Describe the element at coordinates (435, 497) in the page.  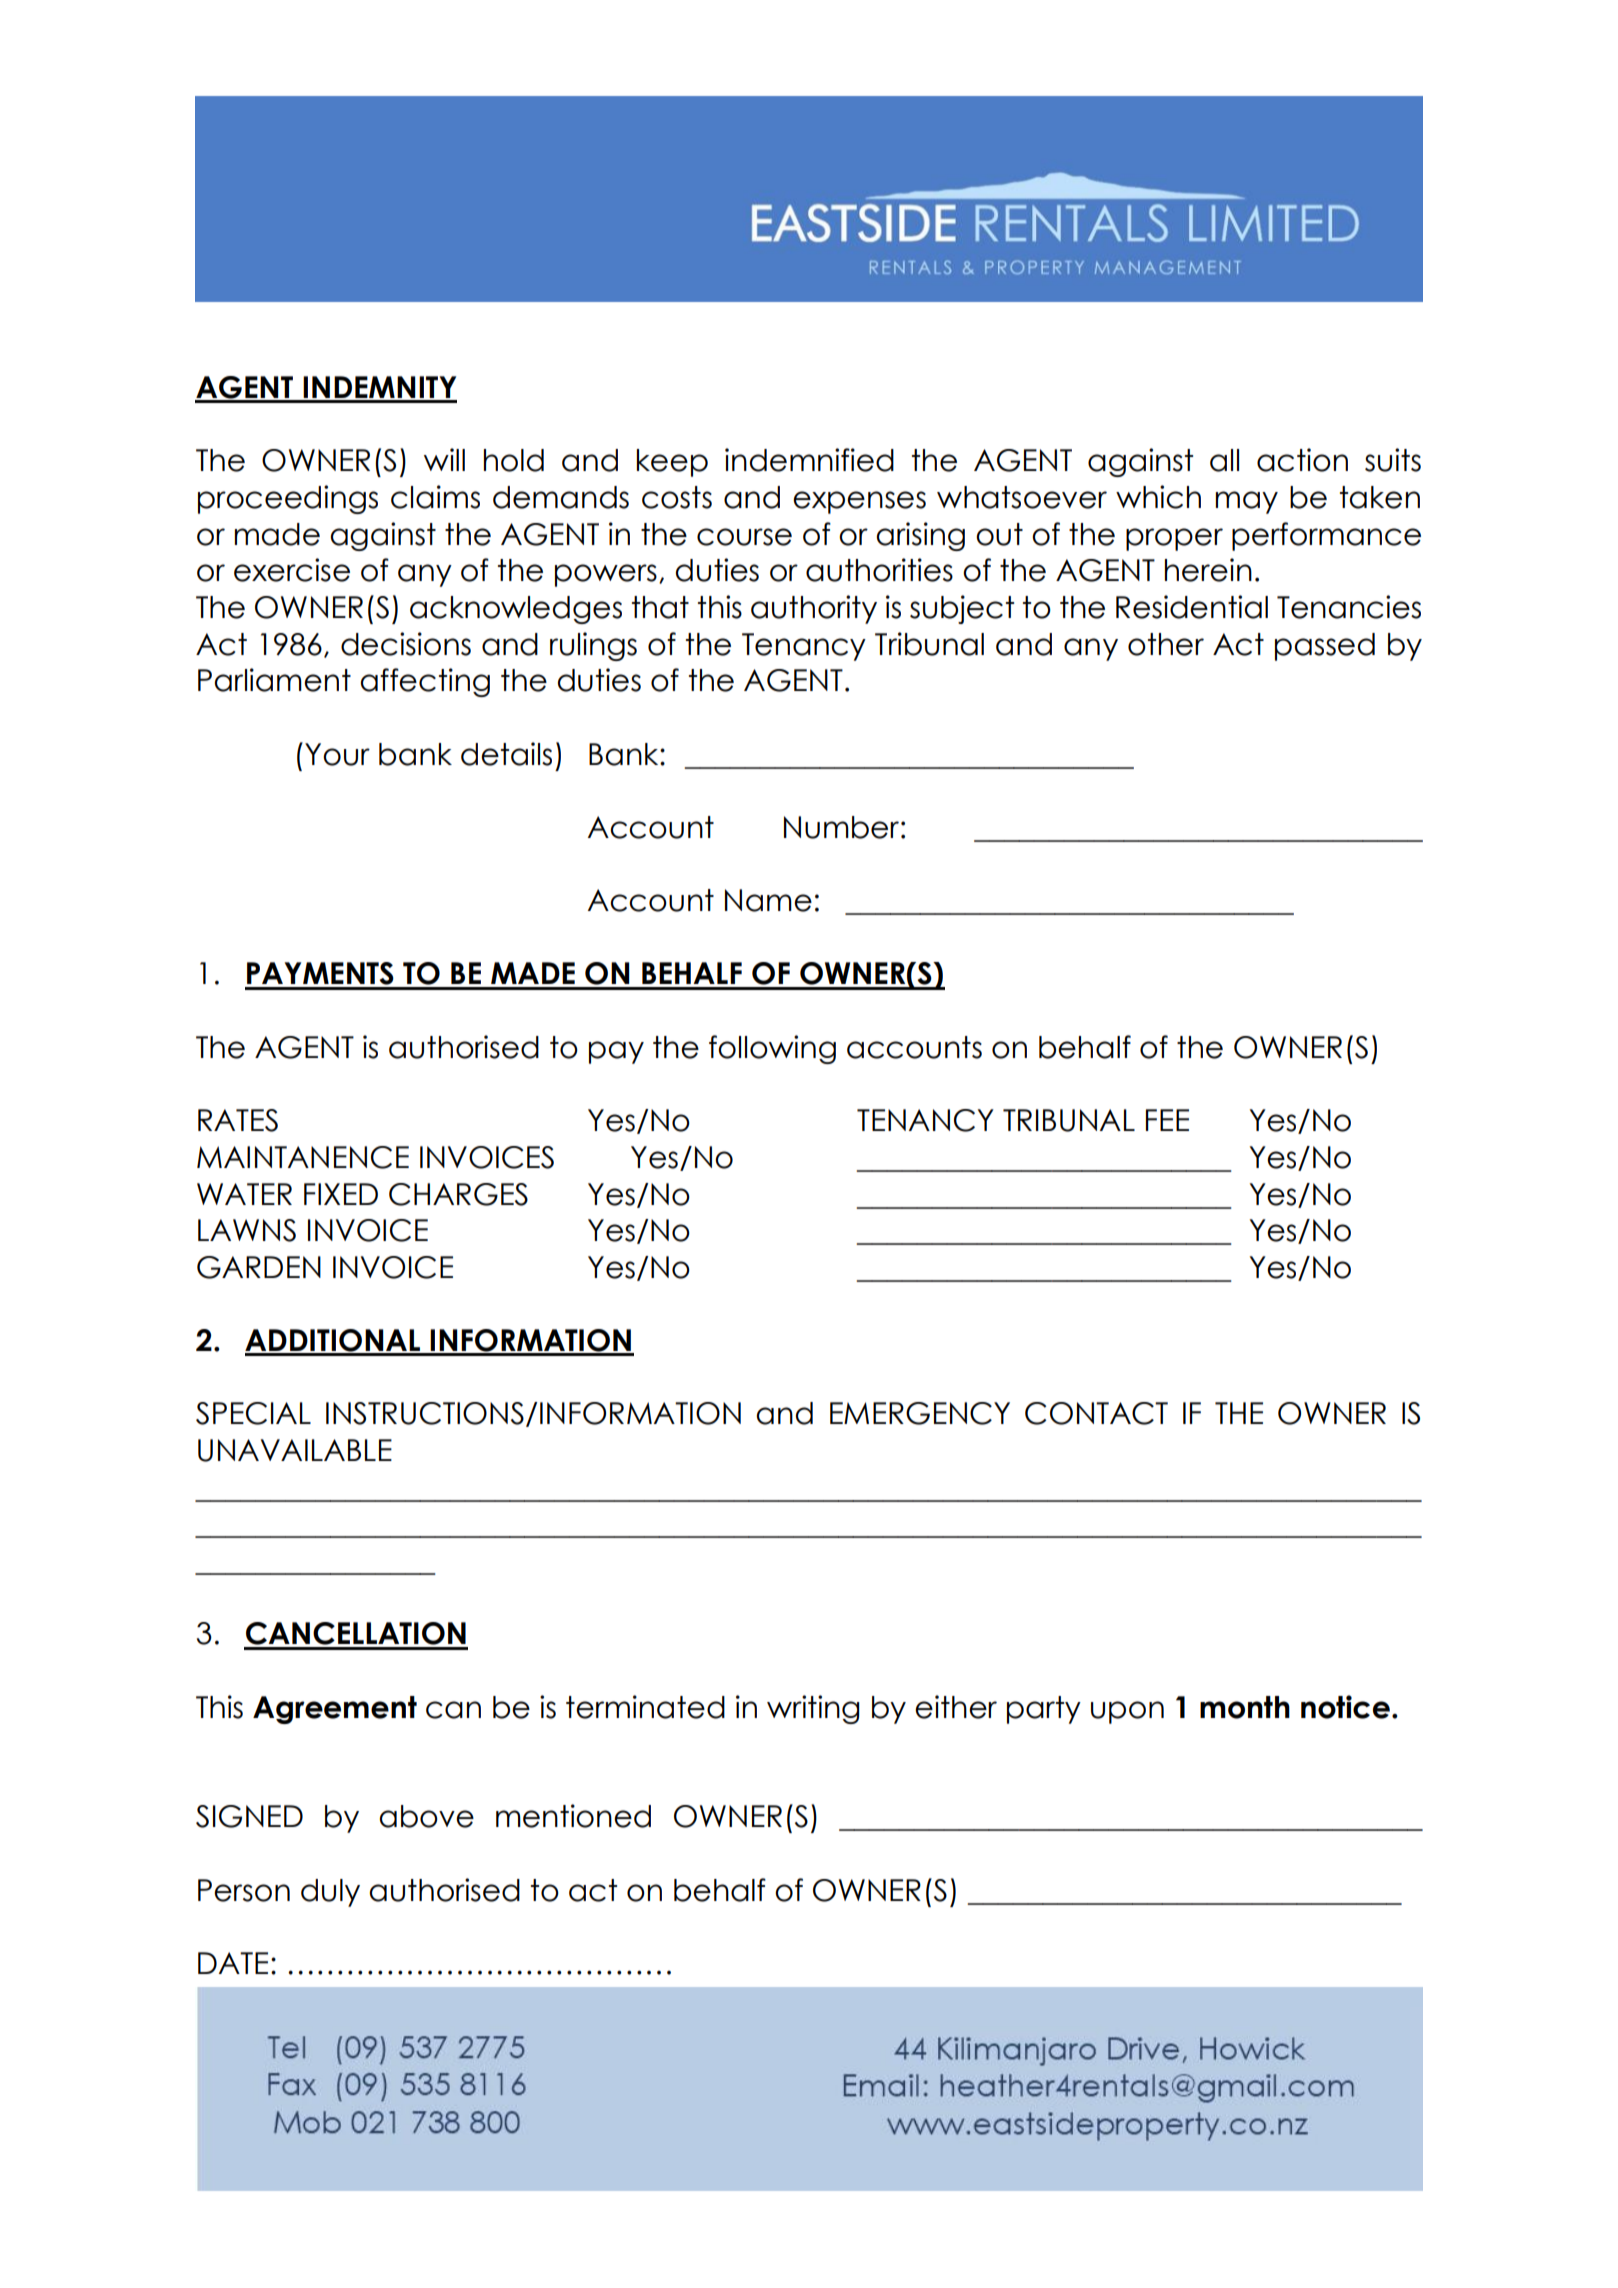
I see `claims` at that location.
